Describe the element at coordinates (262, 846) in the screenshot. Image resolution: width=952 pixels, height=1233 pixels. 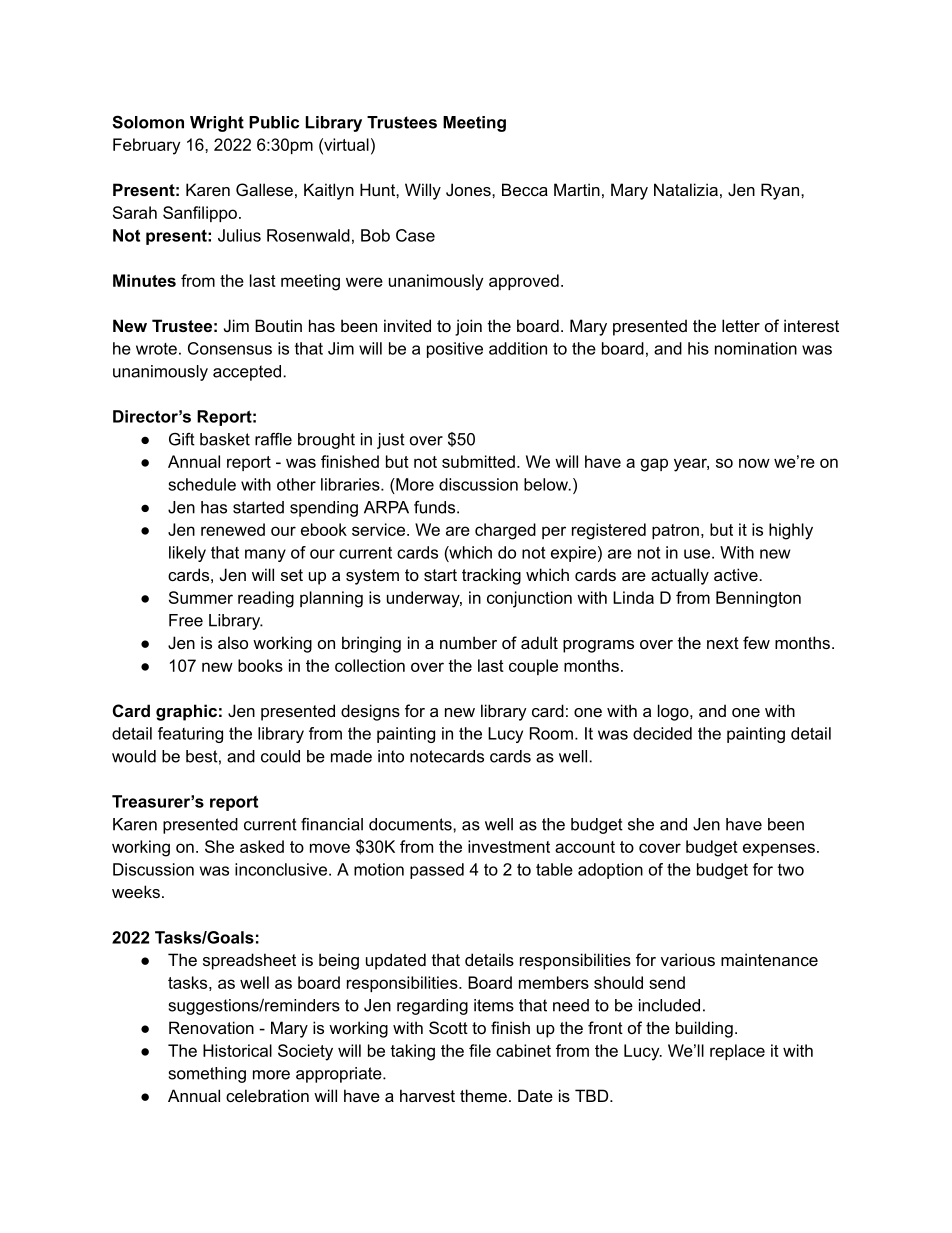
I see `asked` at that location.
